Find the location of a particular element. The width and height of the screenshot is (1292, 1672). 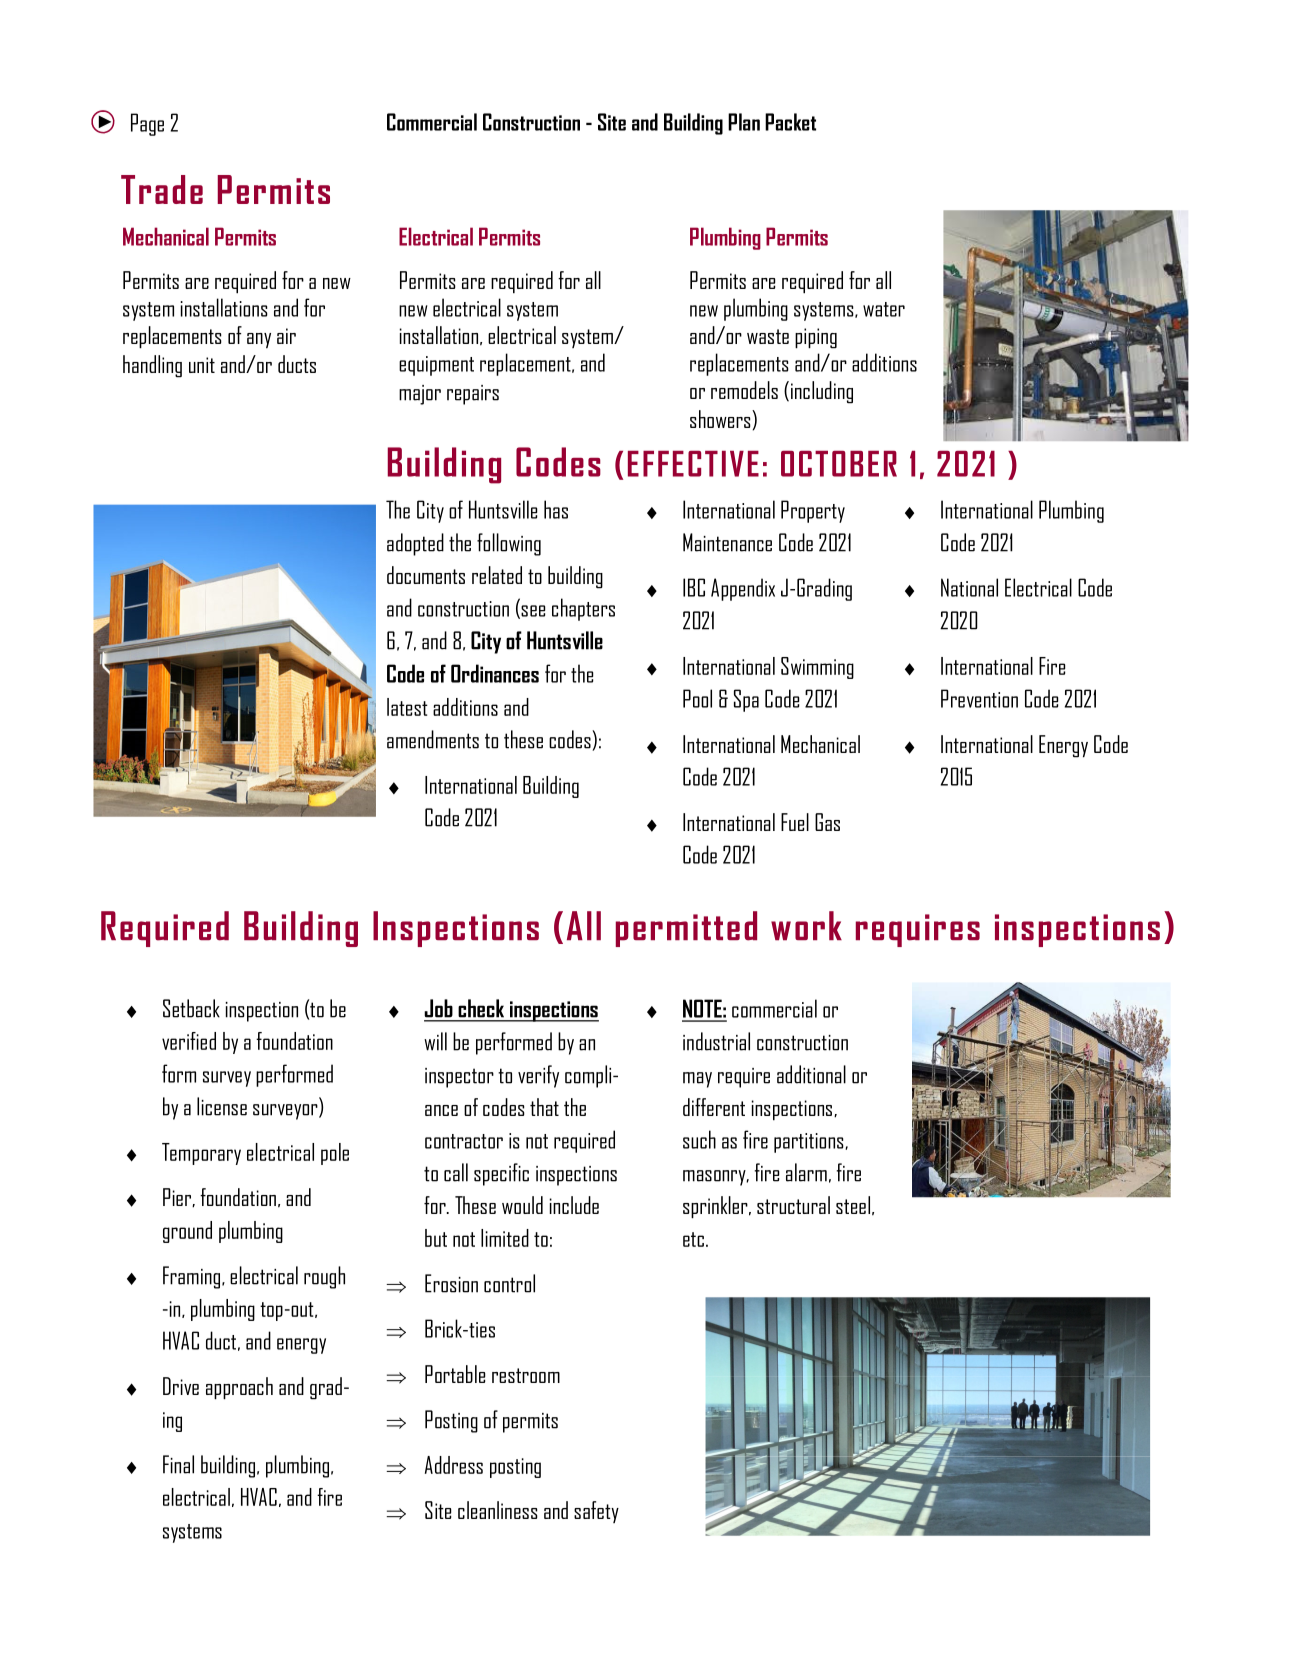

Swimming is located at coordinates (817, 668).
